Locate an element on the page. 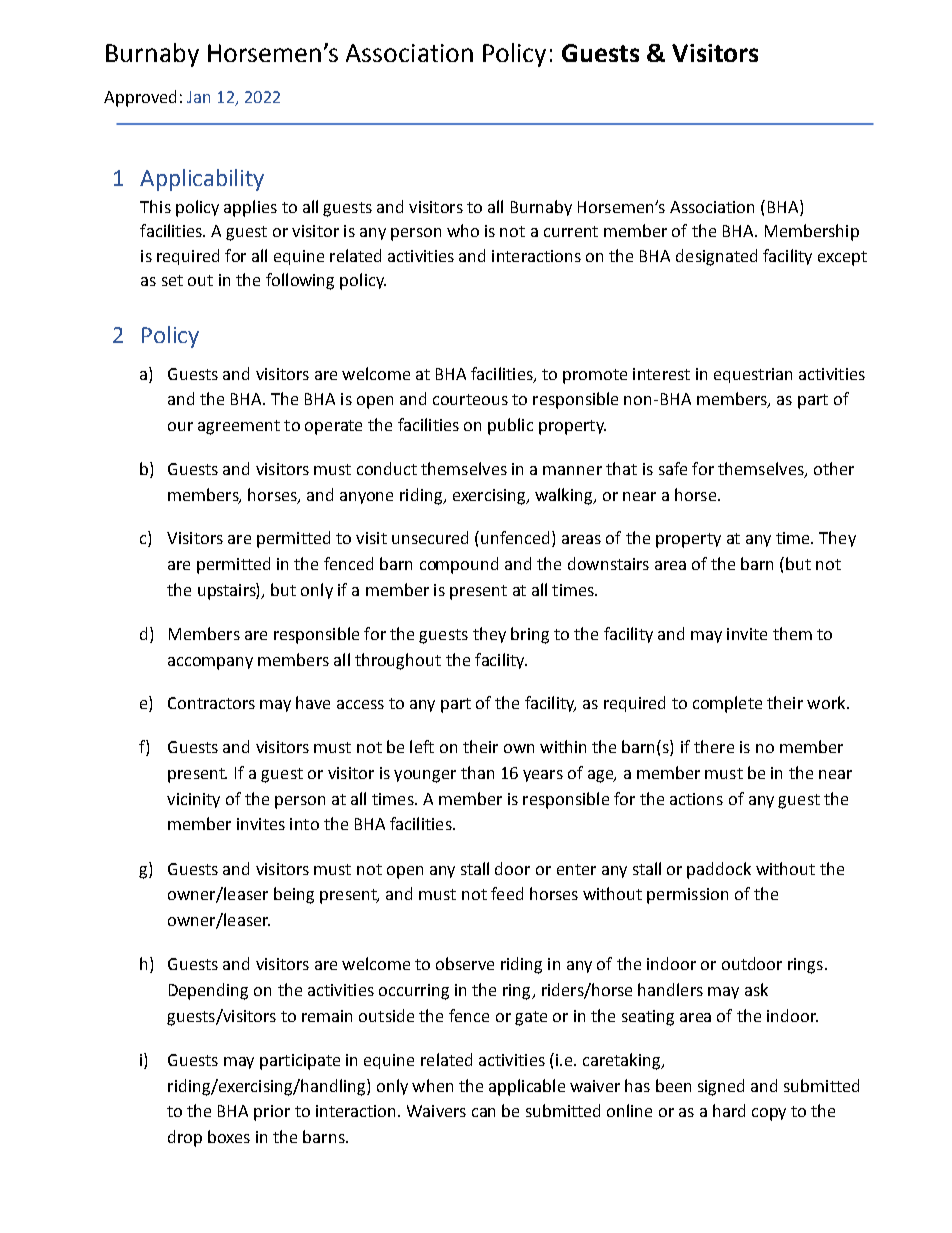  Jan is located at coordinates (198, 97).
